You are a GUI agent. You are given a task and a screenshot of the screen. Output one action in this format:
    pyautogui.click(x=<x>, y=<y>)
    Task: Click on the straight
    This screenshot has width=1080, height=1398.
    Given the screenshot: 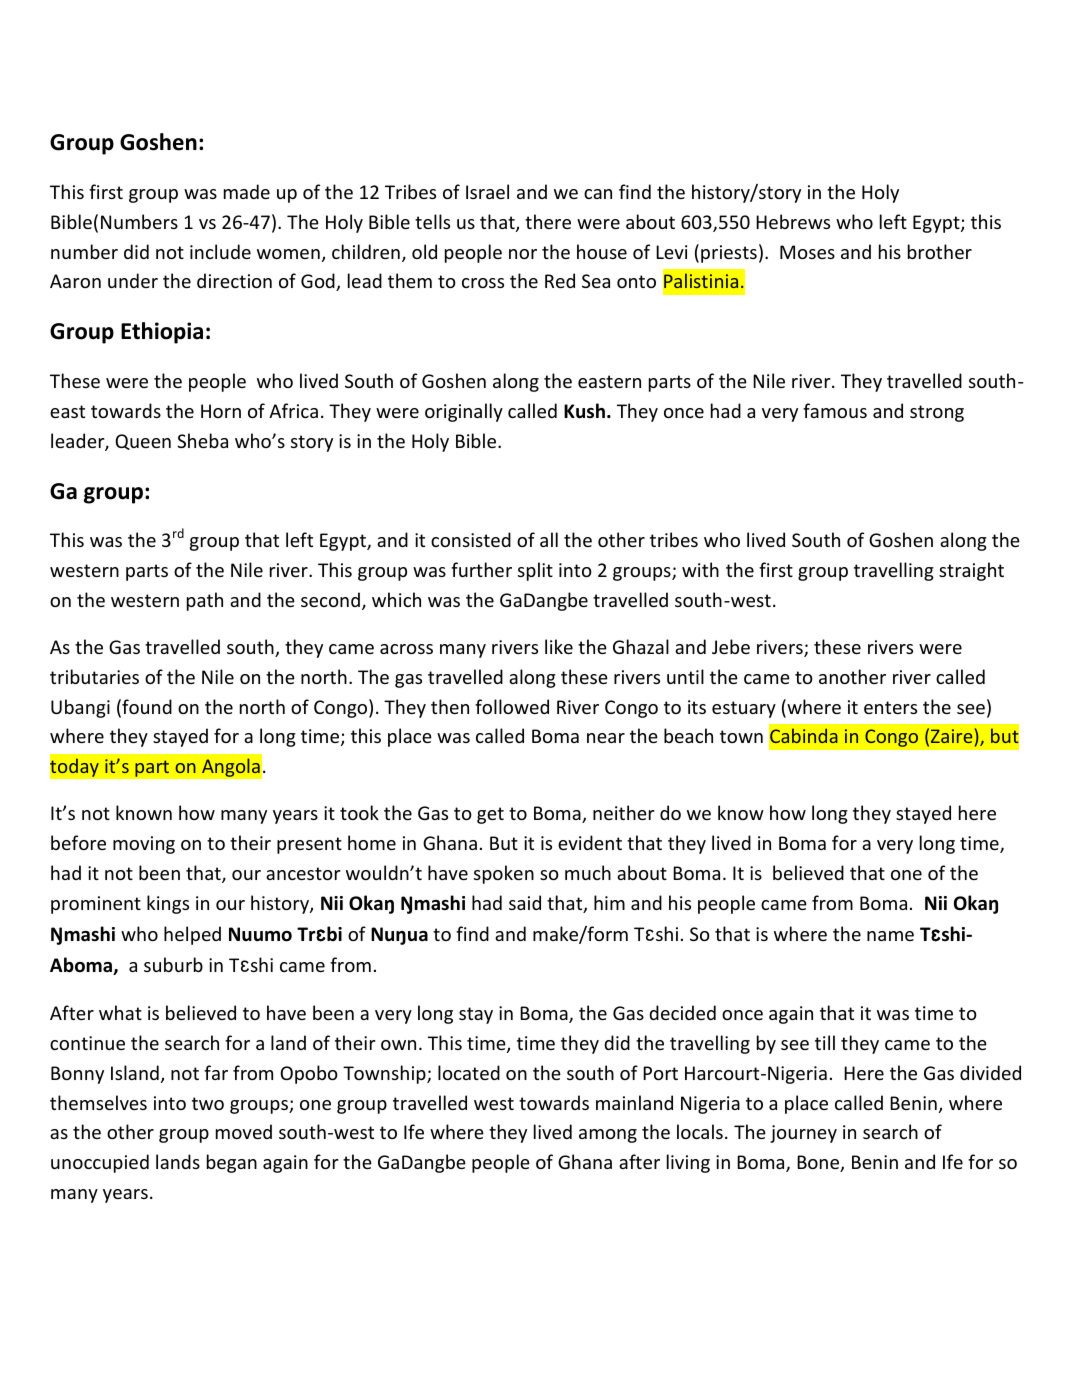 What is the action you would take?
    pyautogui.click(x=971, y=571)
